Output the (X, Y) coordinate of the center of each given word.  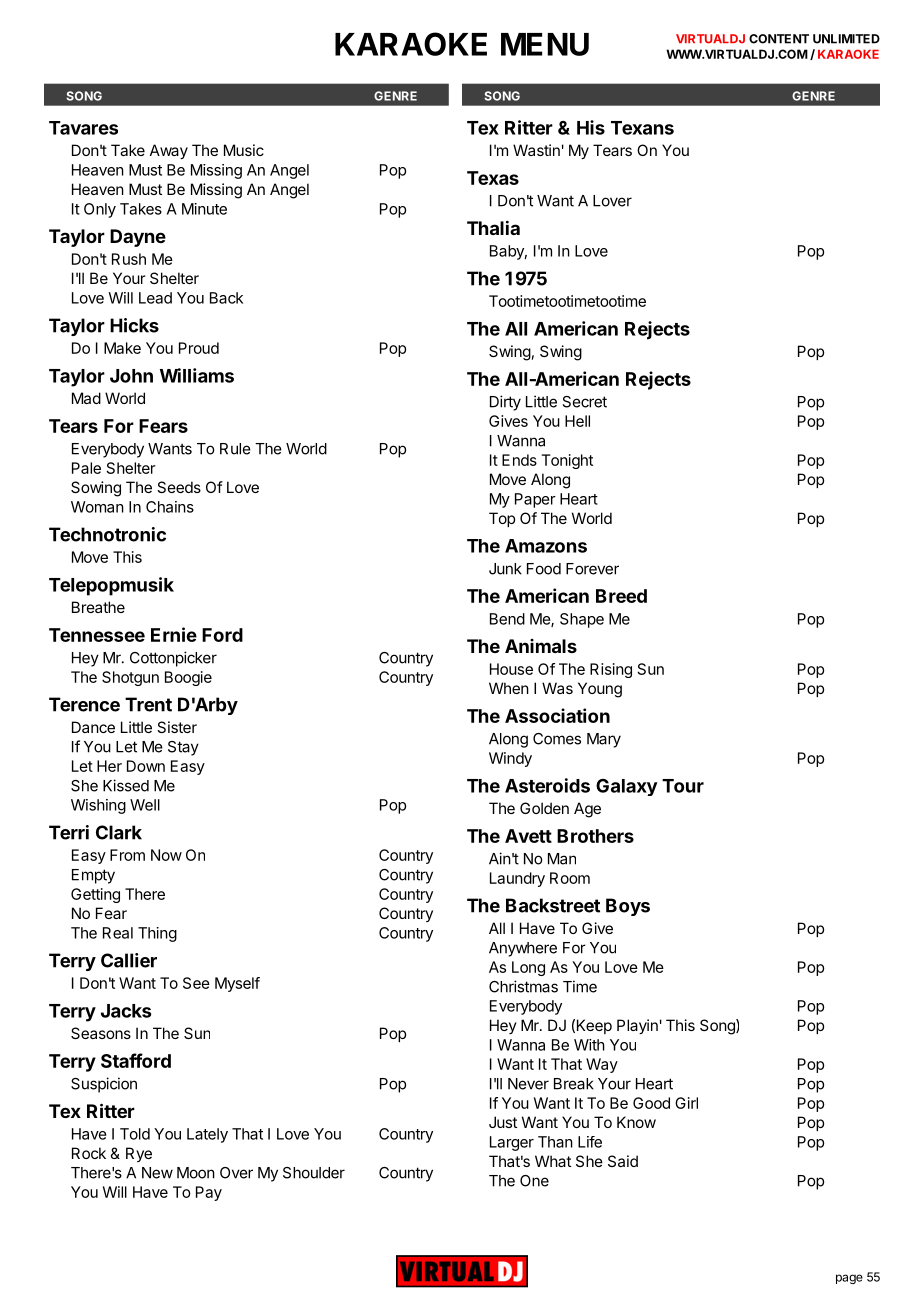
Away (169, 151)
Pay (209, 1193)
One (534, 1181)
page (849, 1279)
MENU (545, 44)
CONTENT (779, 39)
